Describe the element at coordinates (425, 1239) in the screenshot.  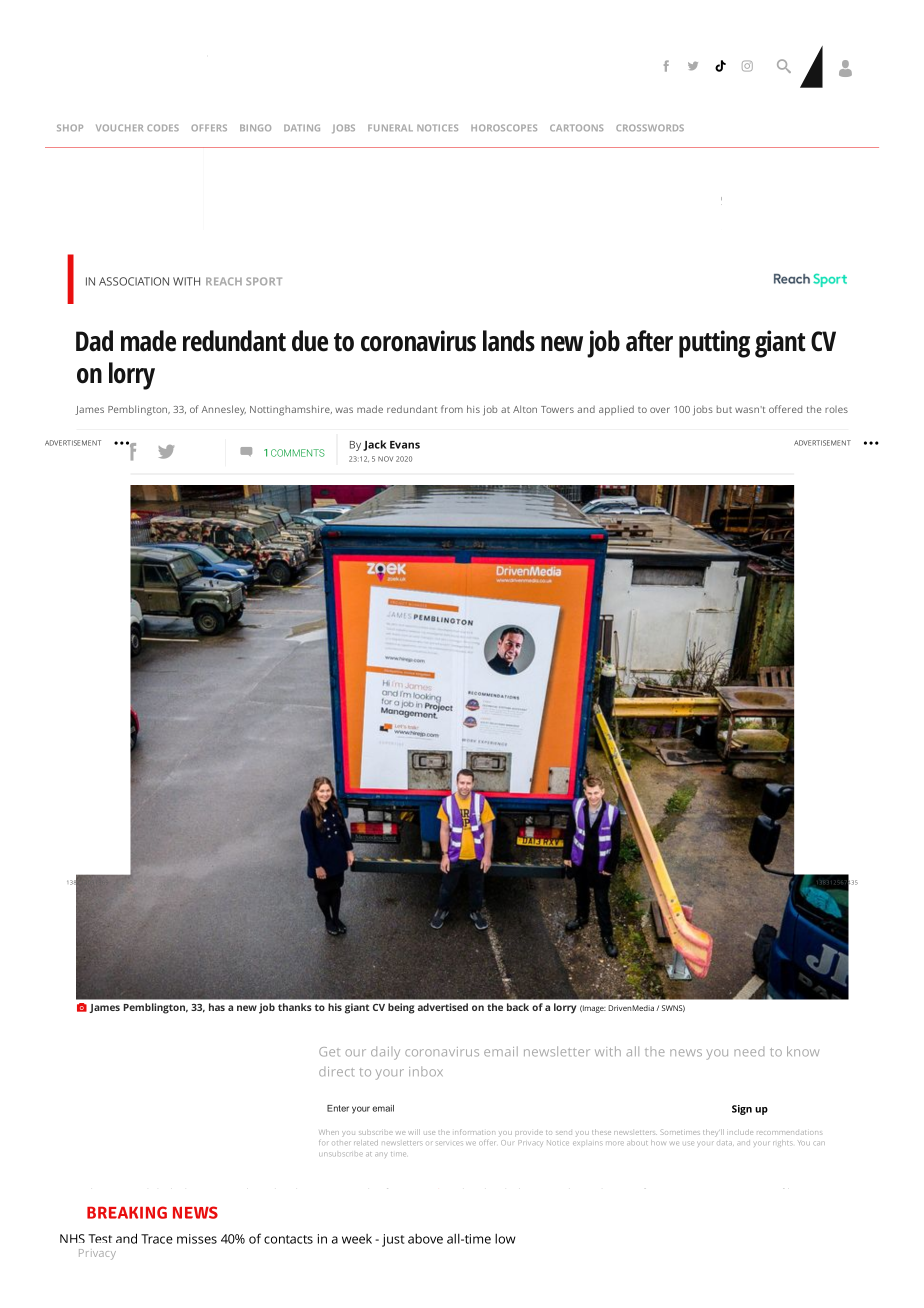
I see `above` at that location.
